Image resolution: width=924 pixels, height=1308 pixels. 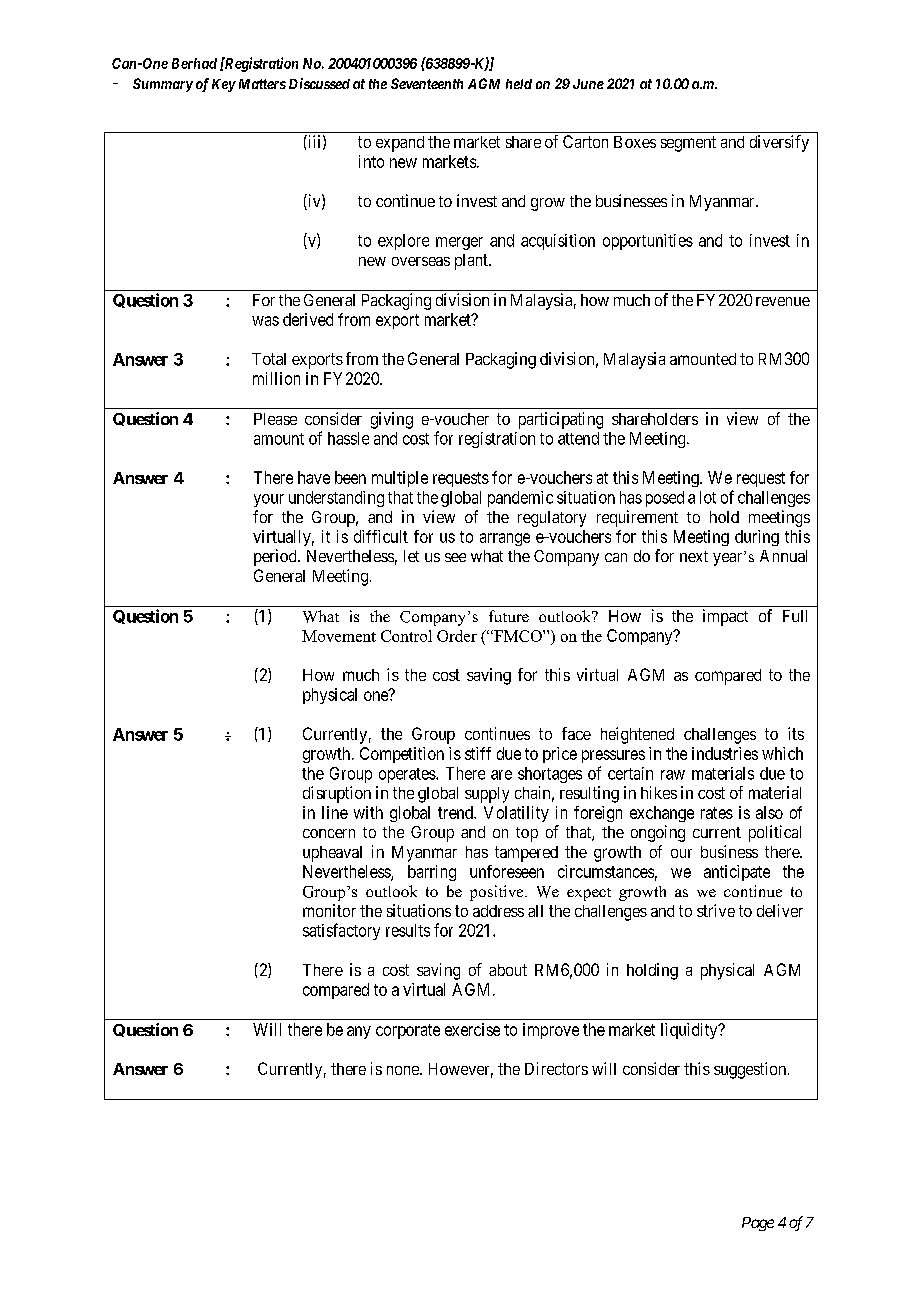 What do you see at coordinates (758, 1224) in the image?
I see `Page` at bounding box center [758, 1224].
